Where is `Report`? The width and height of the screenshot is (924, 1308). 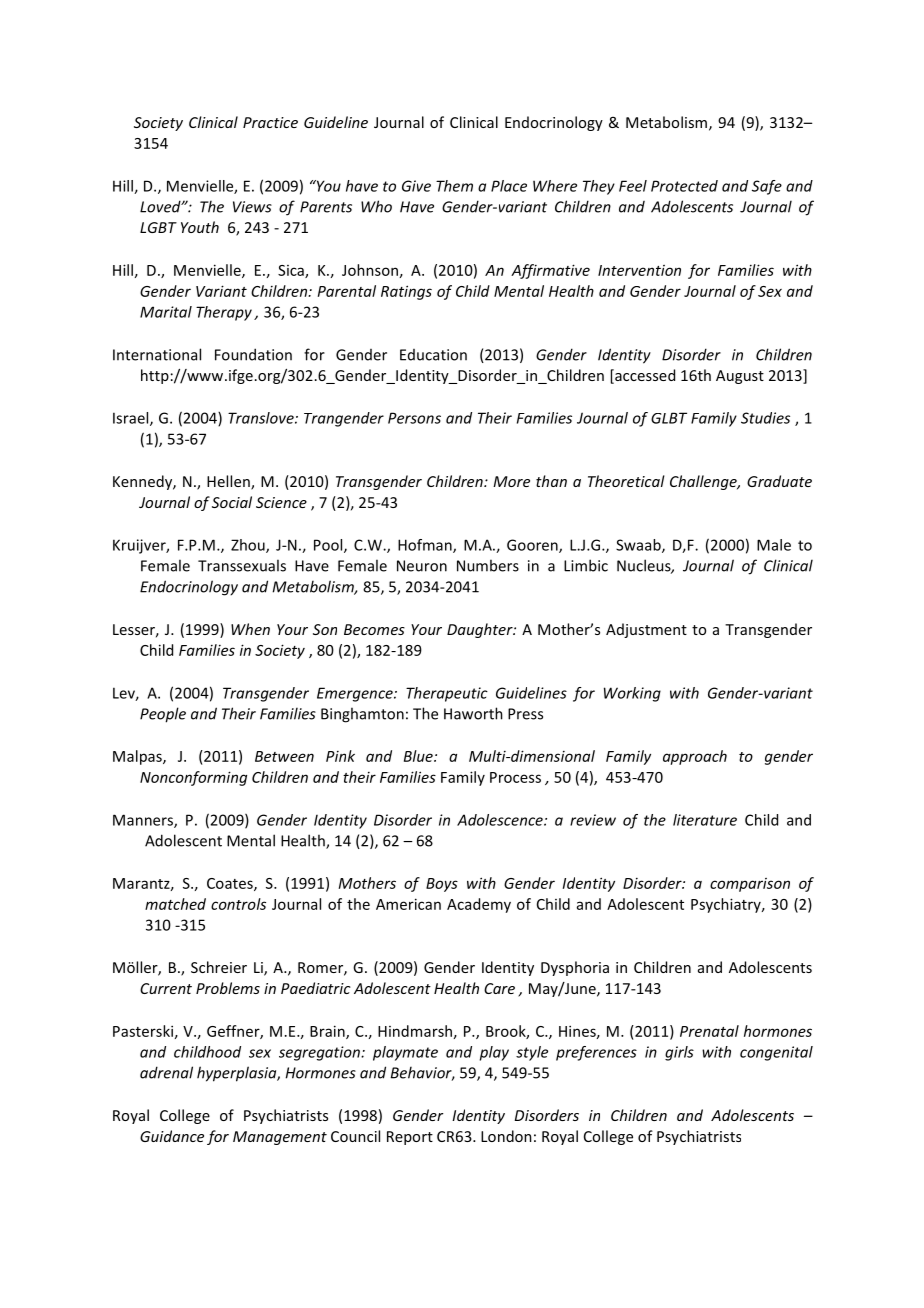 Report is located at coordinates (410, 1138).
